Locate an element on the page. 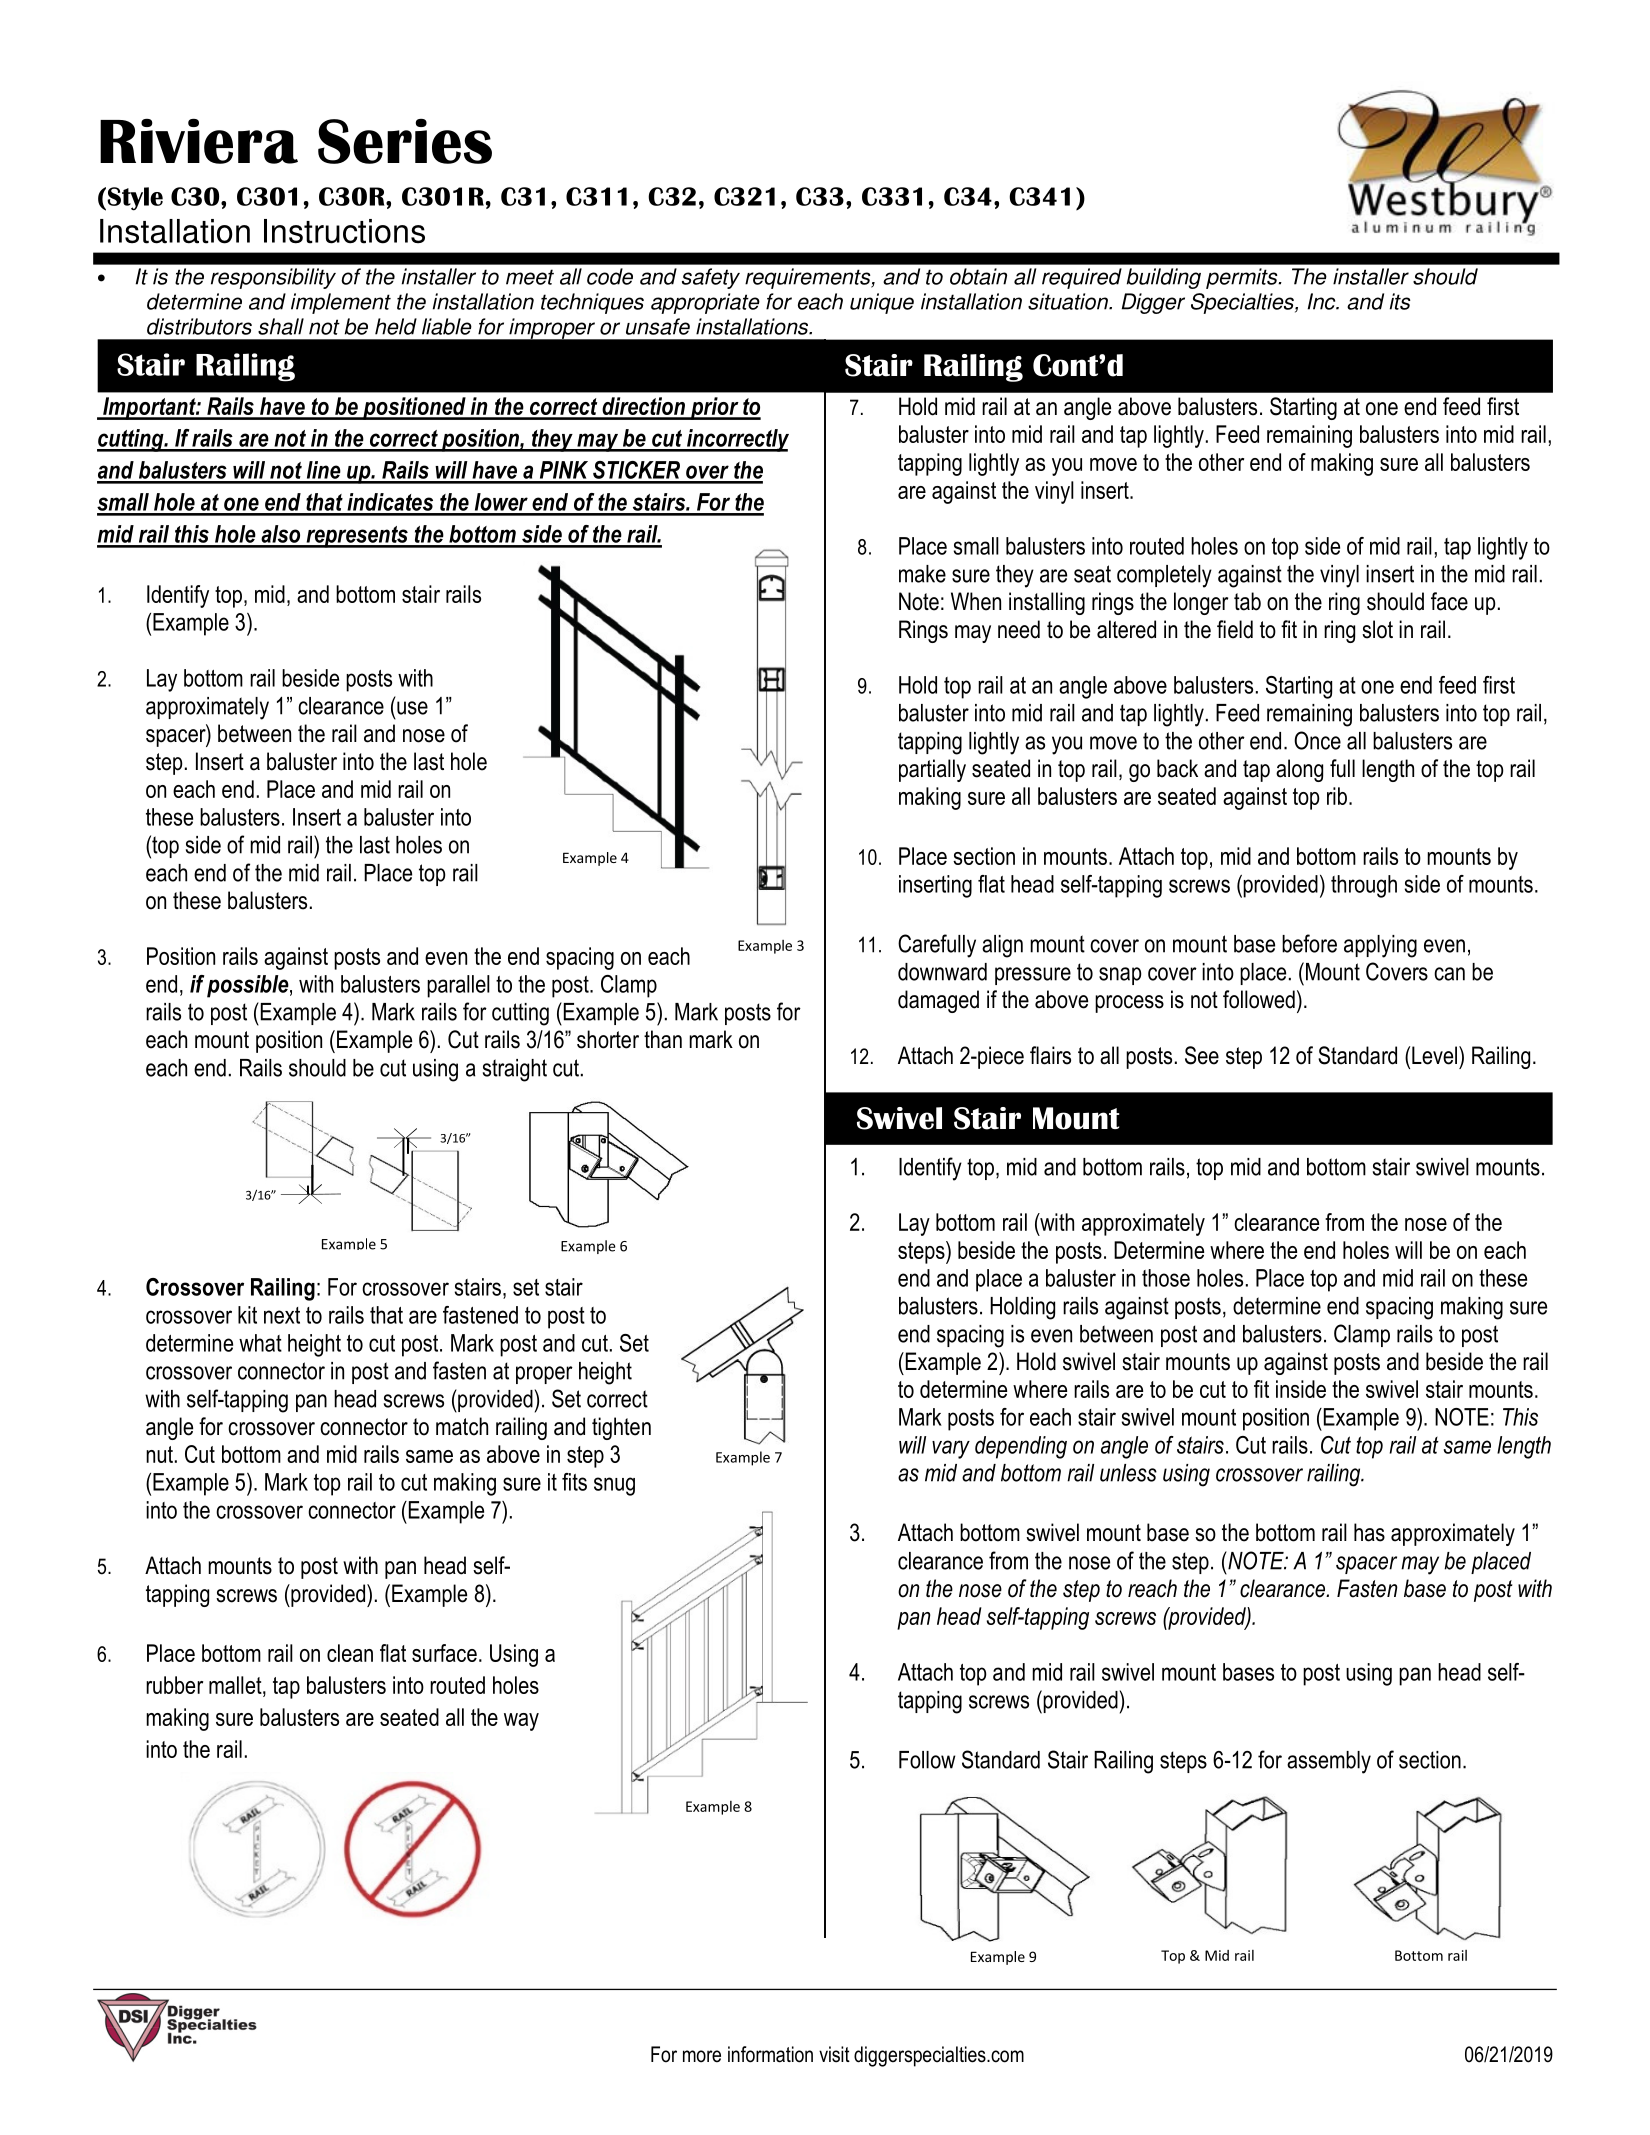 This document has height=2135, width=1650. Instructions is located at coordinates (344, 231).
